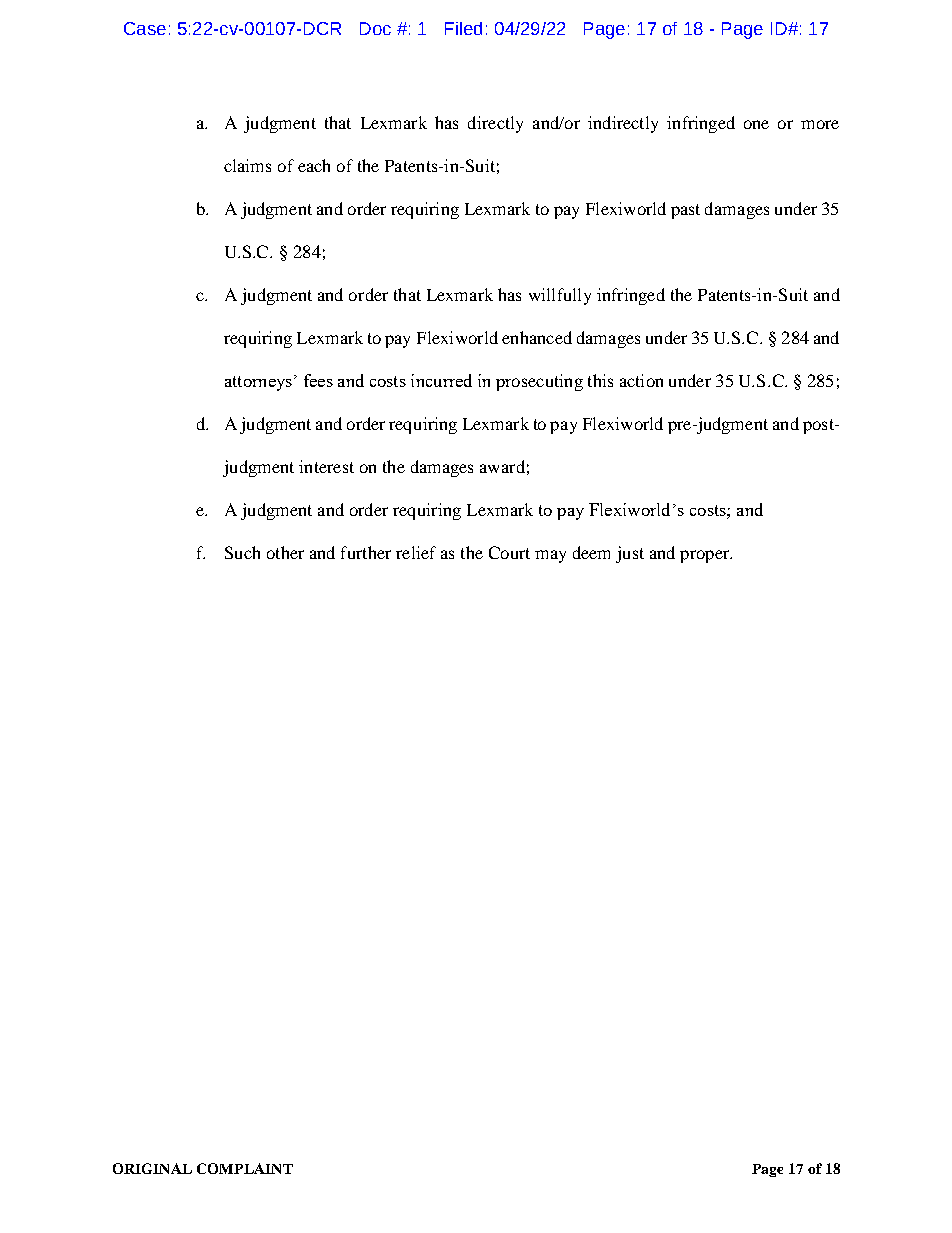 The height and width of the image is (1233, 952). Describe the element at coordinates (550, 556) in the image. I see `may` at that location.
